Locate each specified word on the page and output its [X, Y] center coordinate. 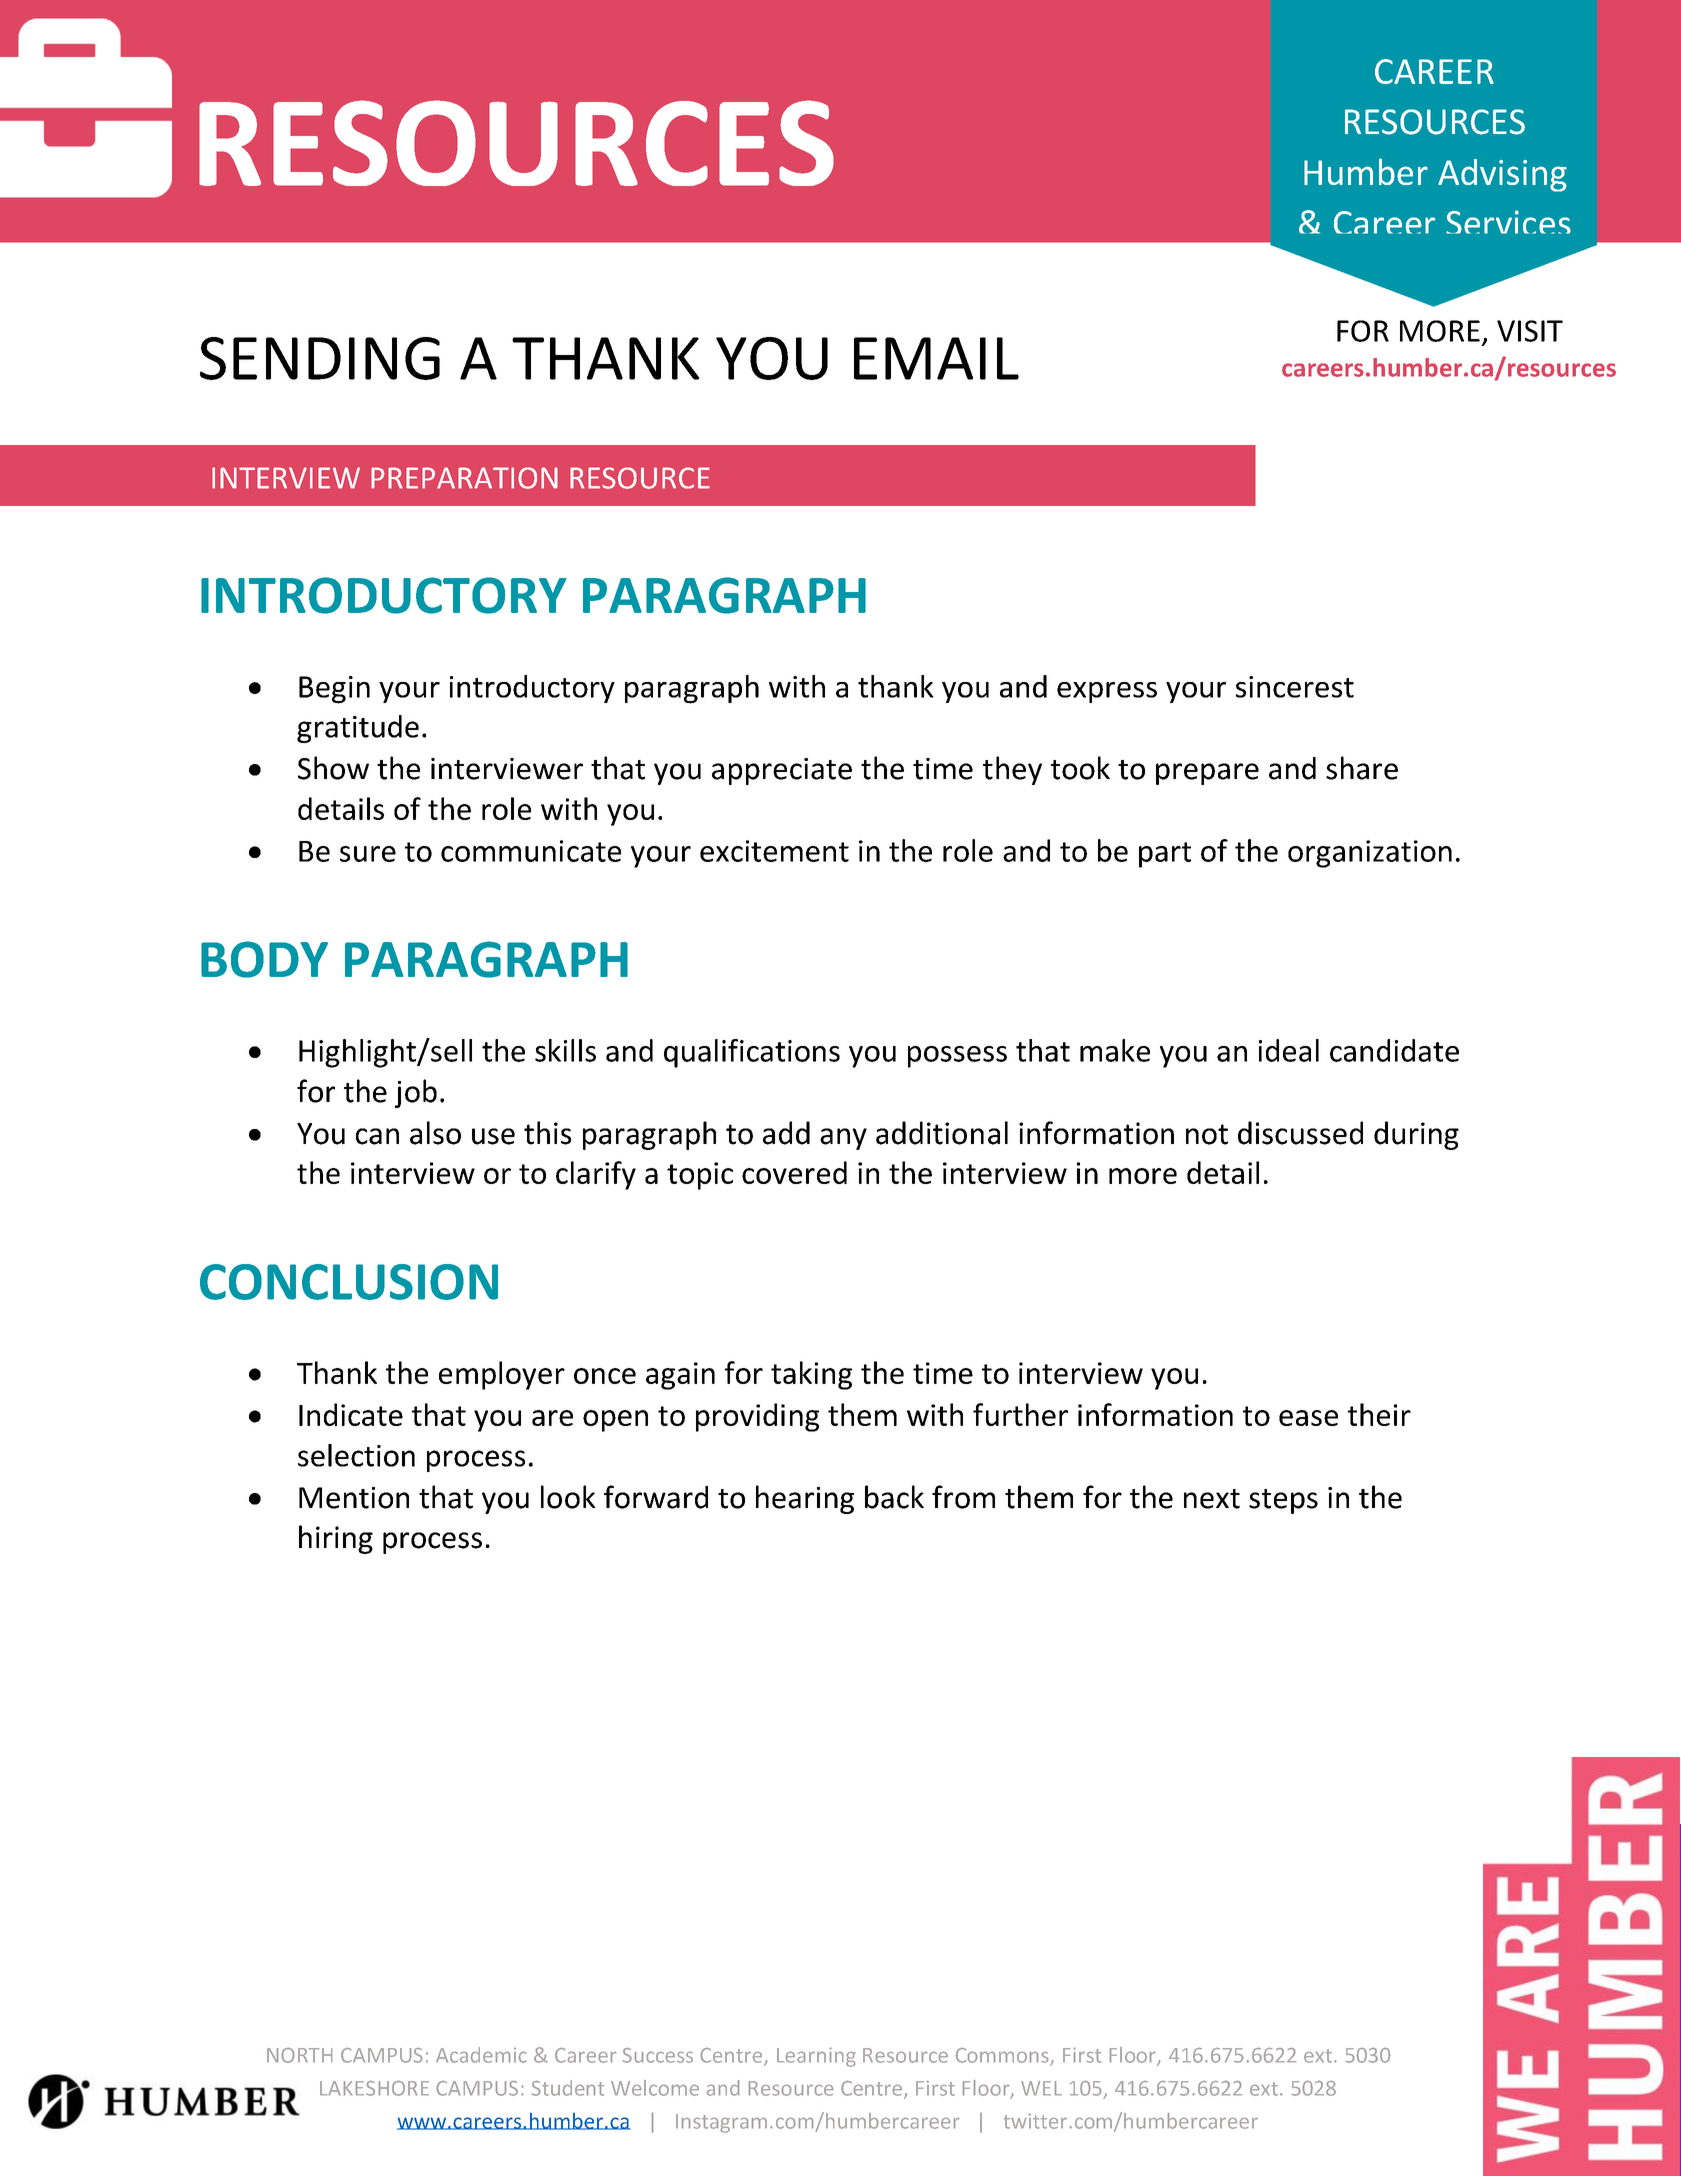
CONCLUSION [349, 1282]
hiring [336, 1539]
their [1379, 1414]
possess [957, 1057]
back [894, 1497]
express [1107, 692]
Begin [334, 690]
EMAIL [936, 358]
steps [1283, 1501]
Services [1508, 222]
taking [811, 1375]
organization [1370, 854]
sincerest [1295, 687]
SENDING [320, 358]
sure [368, 854]
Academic [481, 2055]
